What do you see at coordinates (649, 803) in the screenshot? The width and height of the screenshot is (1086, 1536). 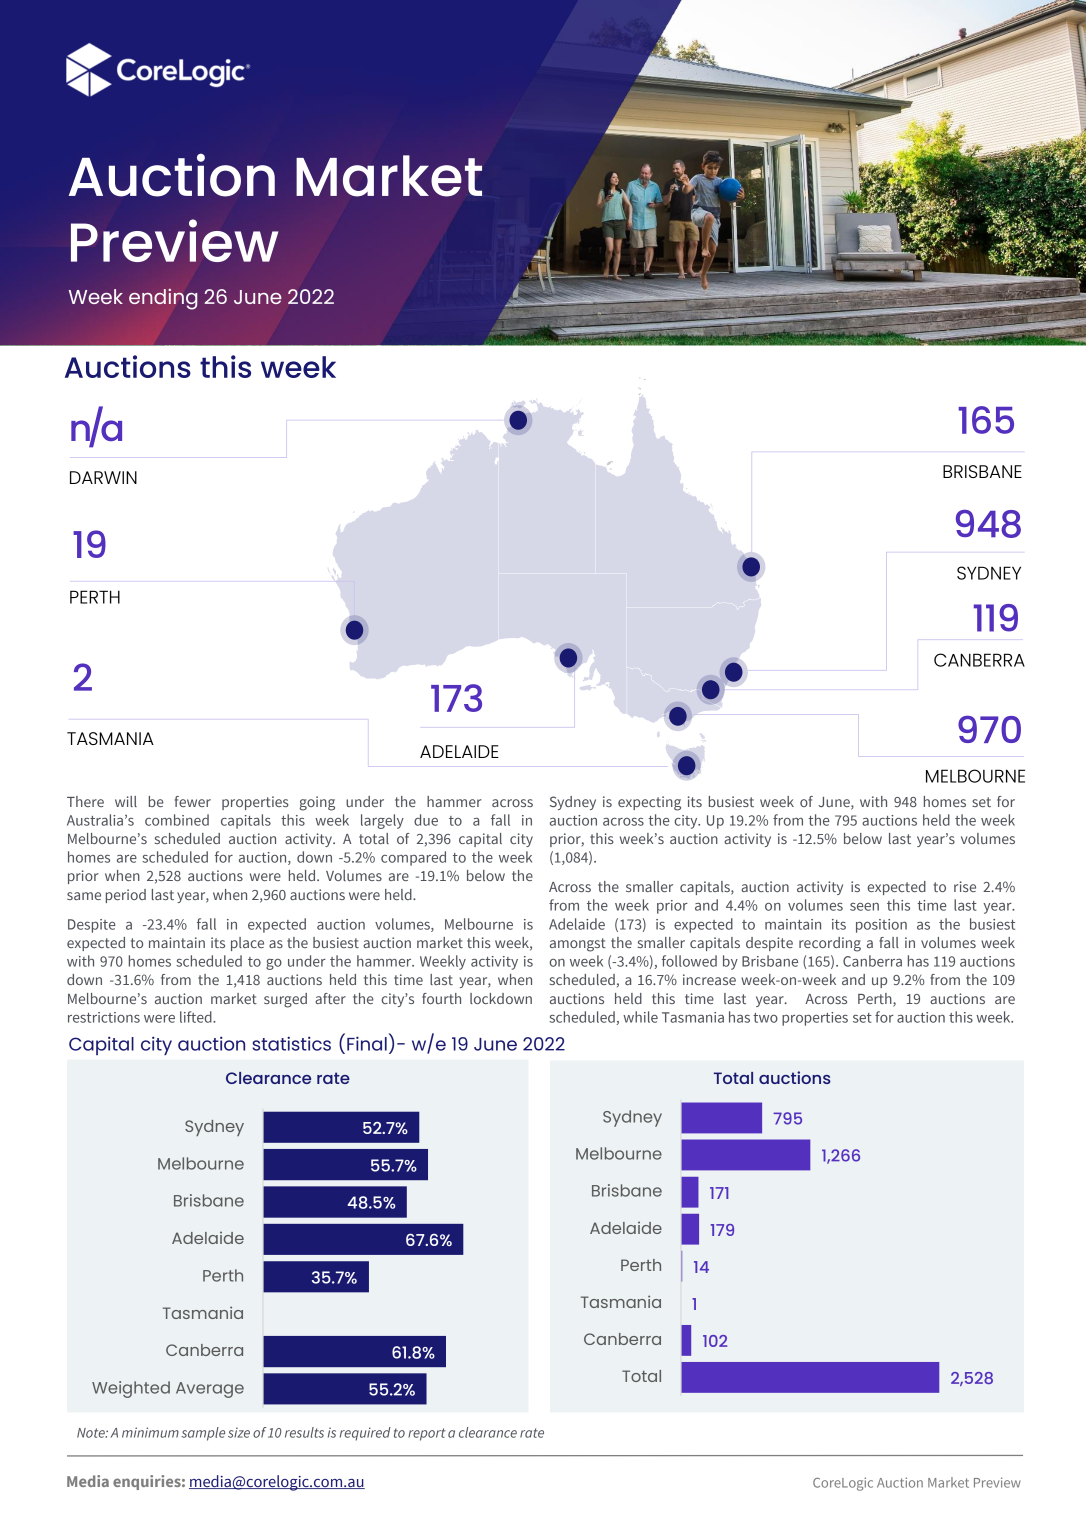 I see `expecting` at bounding box center [649, 803].
